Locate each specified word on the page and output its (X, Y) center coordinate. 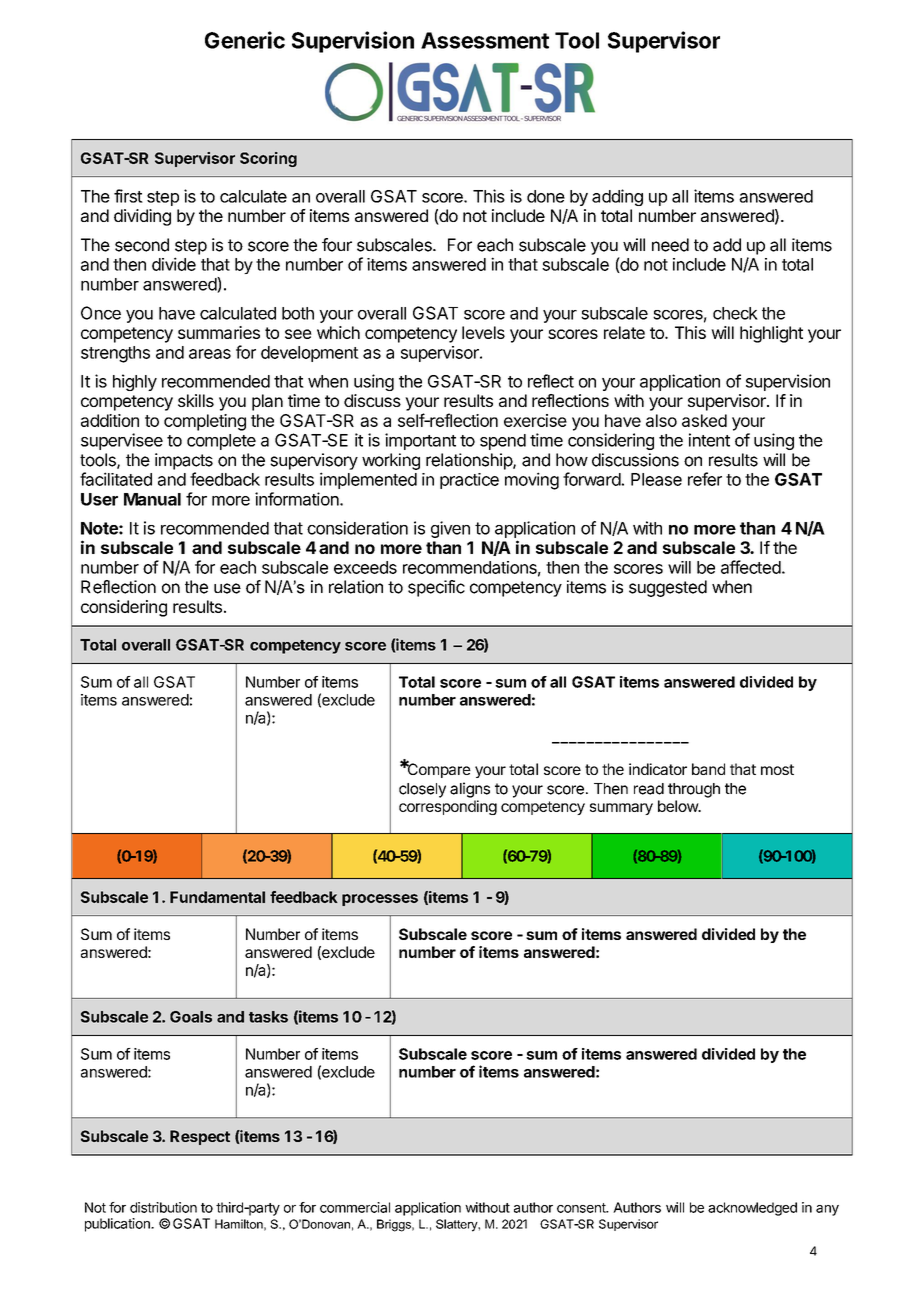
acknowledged (752, 1209)
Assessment (485, 40)
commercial (355, 1207)
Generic (245, 40)
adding (617, 197)
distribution (163, 1207)
